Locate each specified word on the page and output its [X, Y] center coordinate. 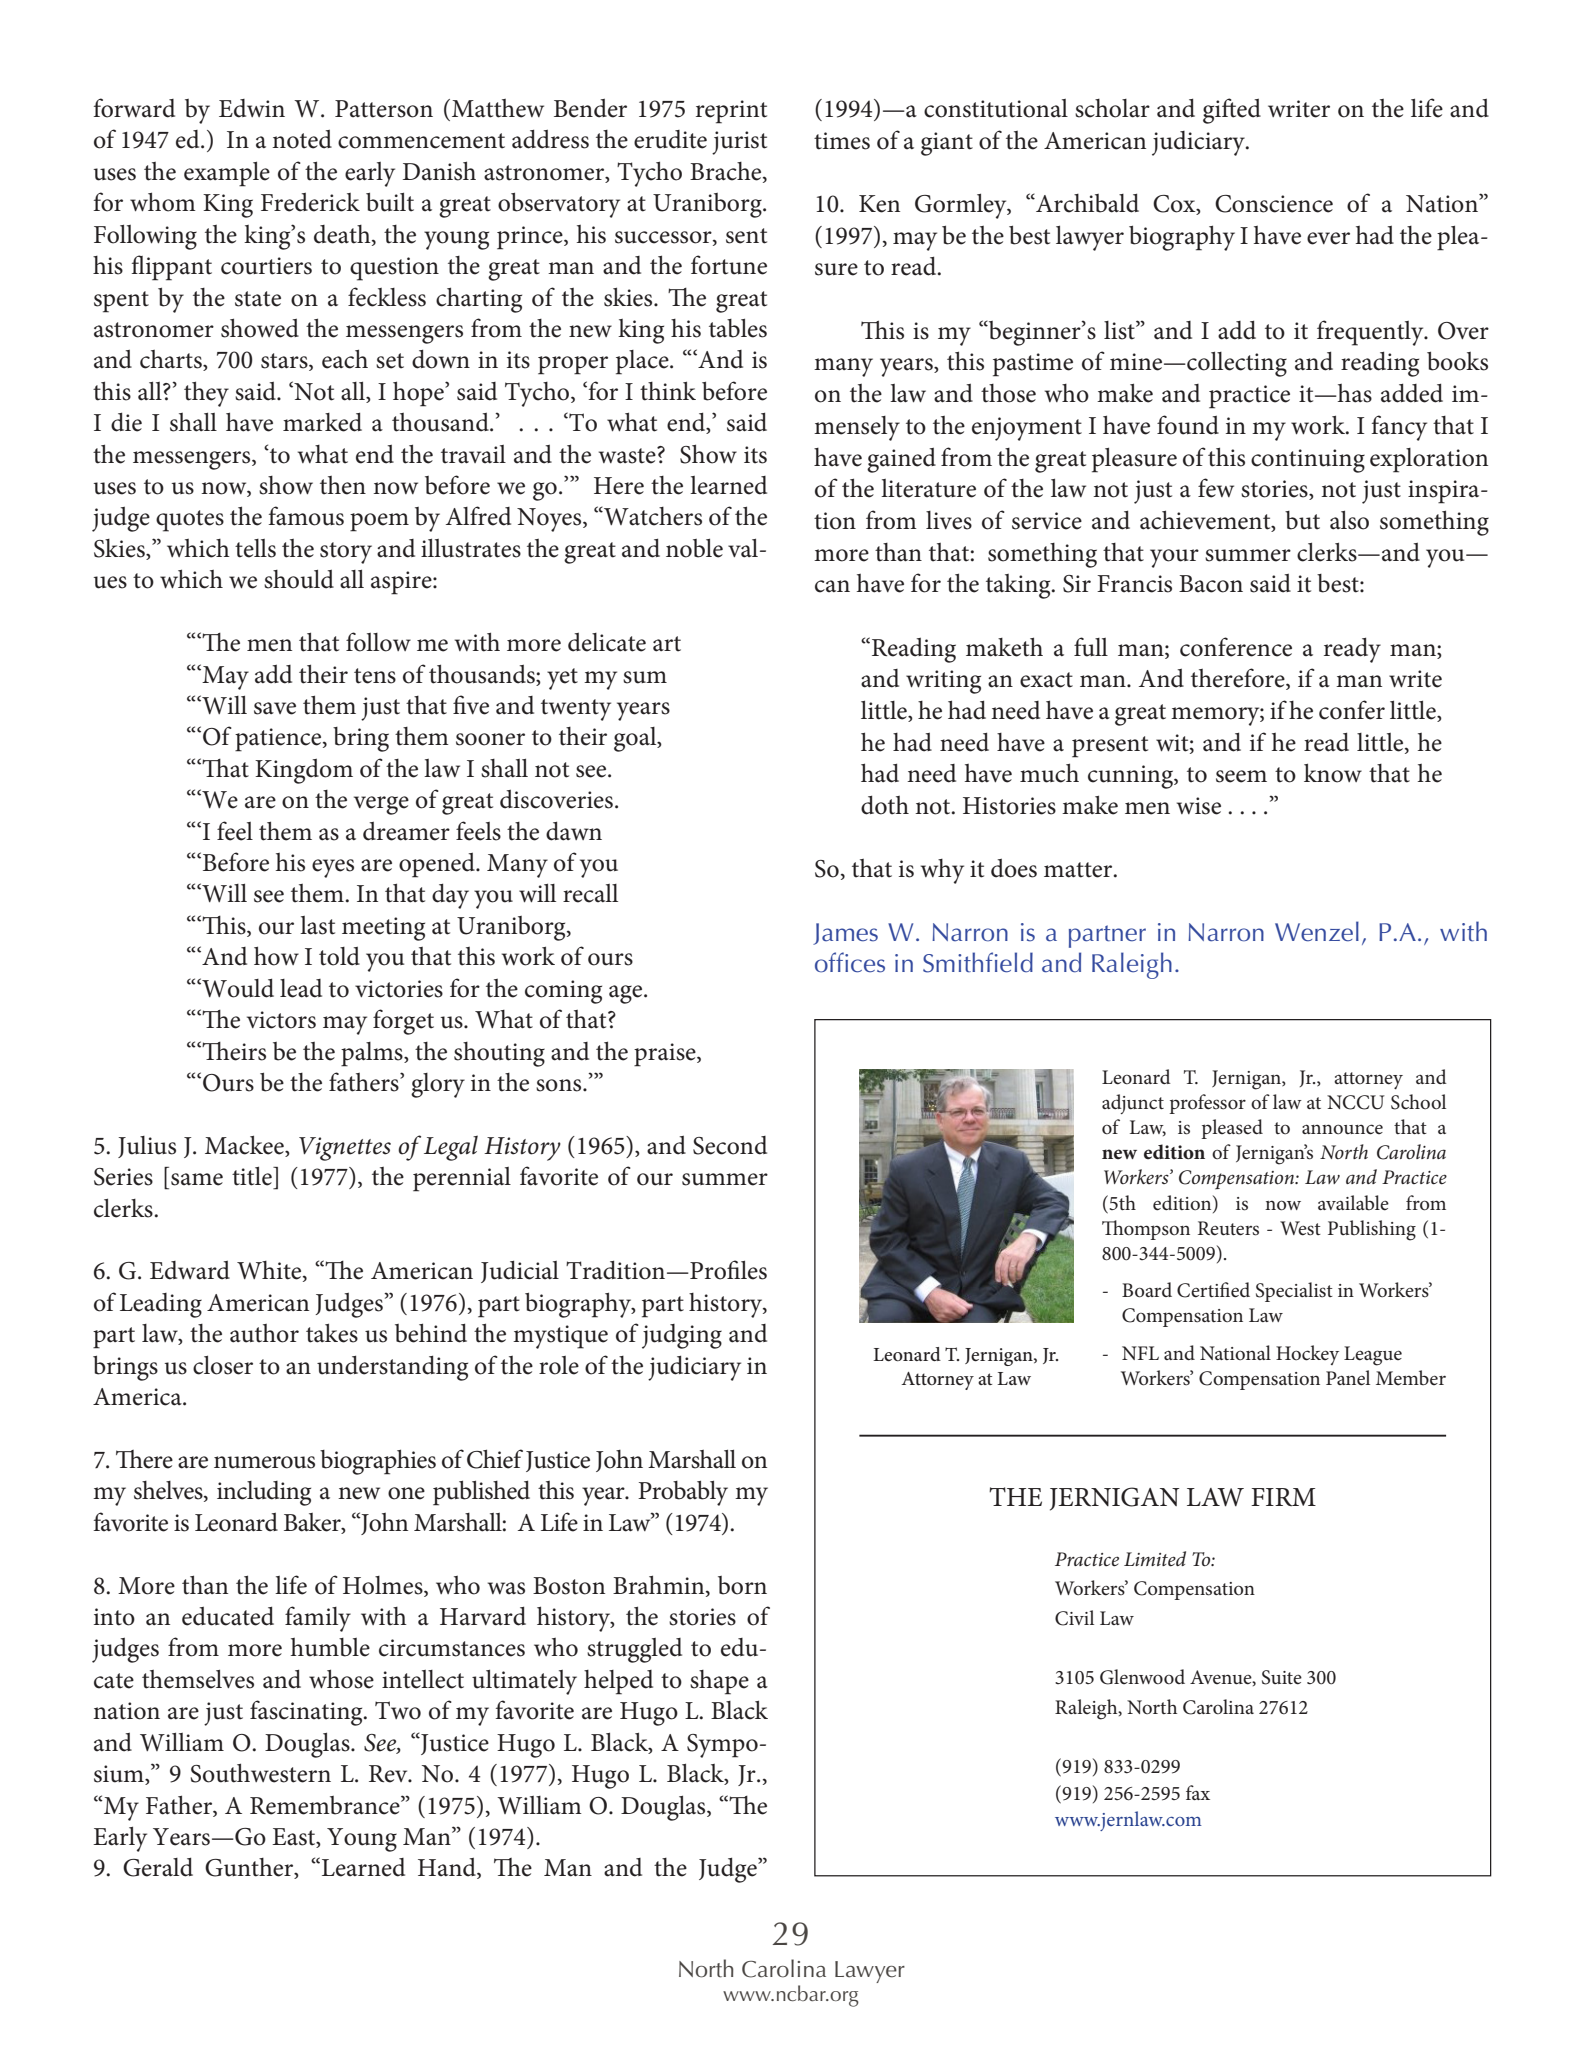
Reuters [1228, 1228]
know [1333, 773]
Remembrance [326, 1805]
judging [682, 1336]
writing [943, 682]
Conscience [1274, 204]
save [275, 708]
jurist [739, 143]
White [270, 1271]
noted [302, 139]
